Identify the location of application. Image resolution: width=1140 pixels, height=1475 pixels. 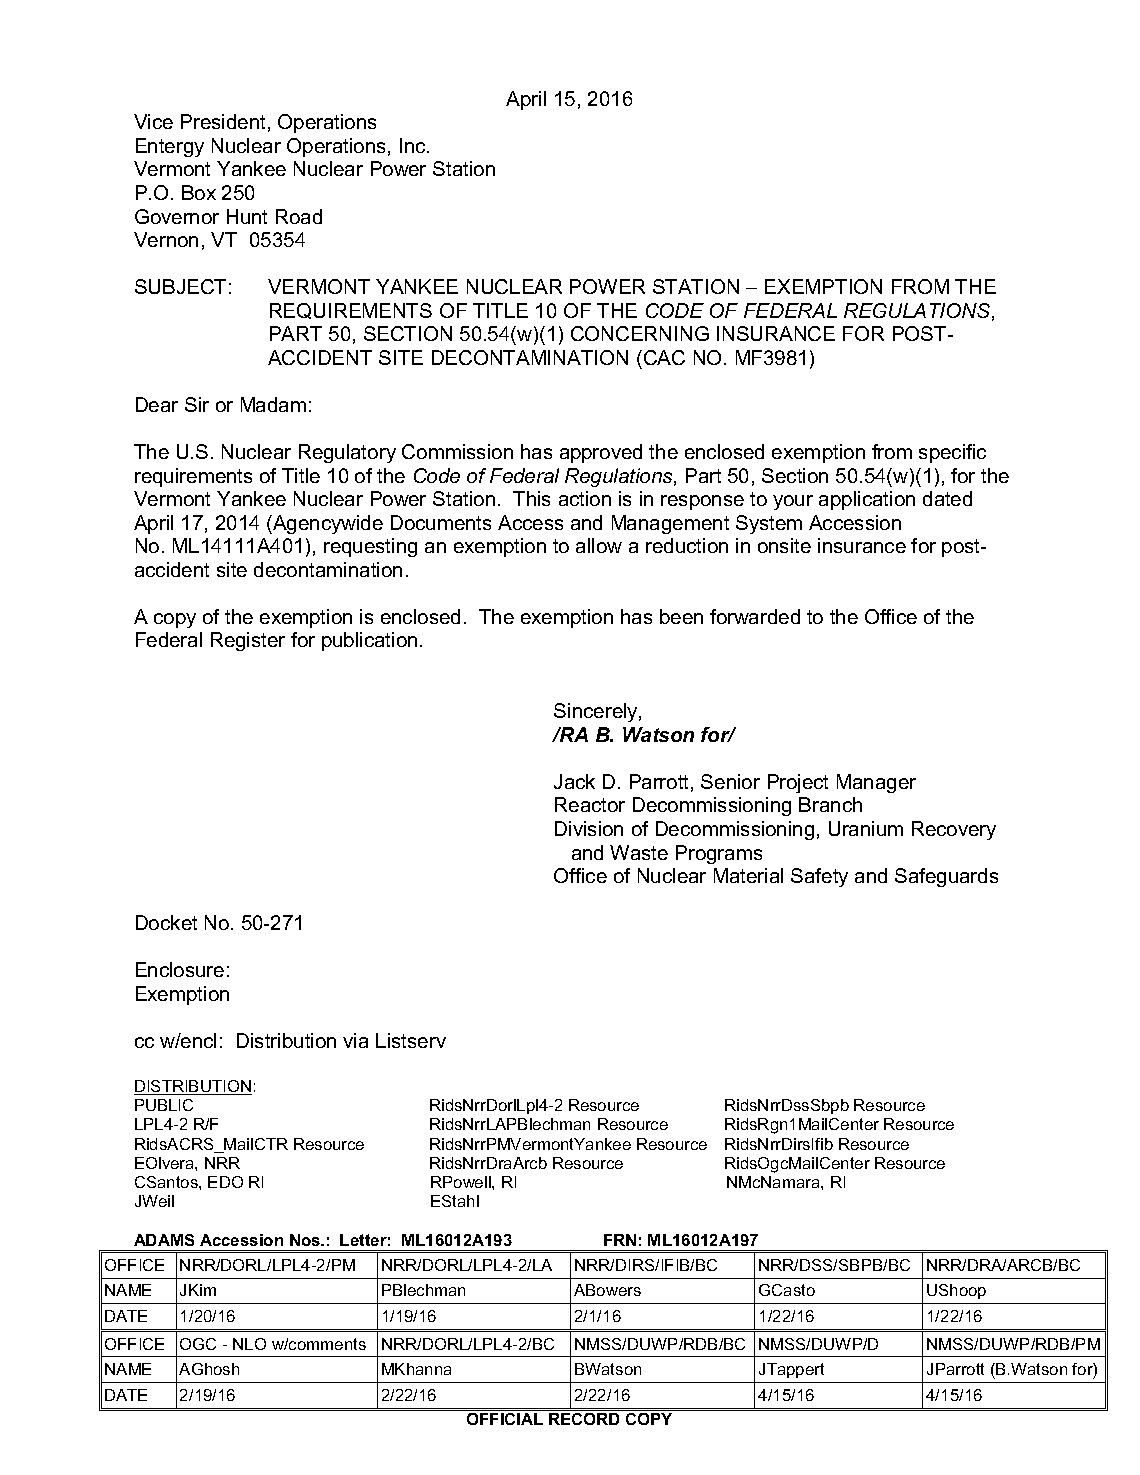
(867, 500).
